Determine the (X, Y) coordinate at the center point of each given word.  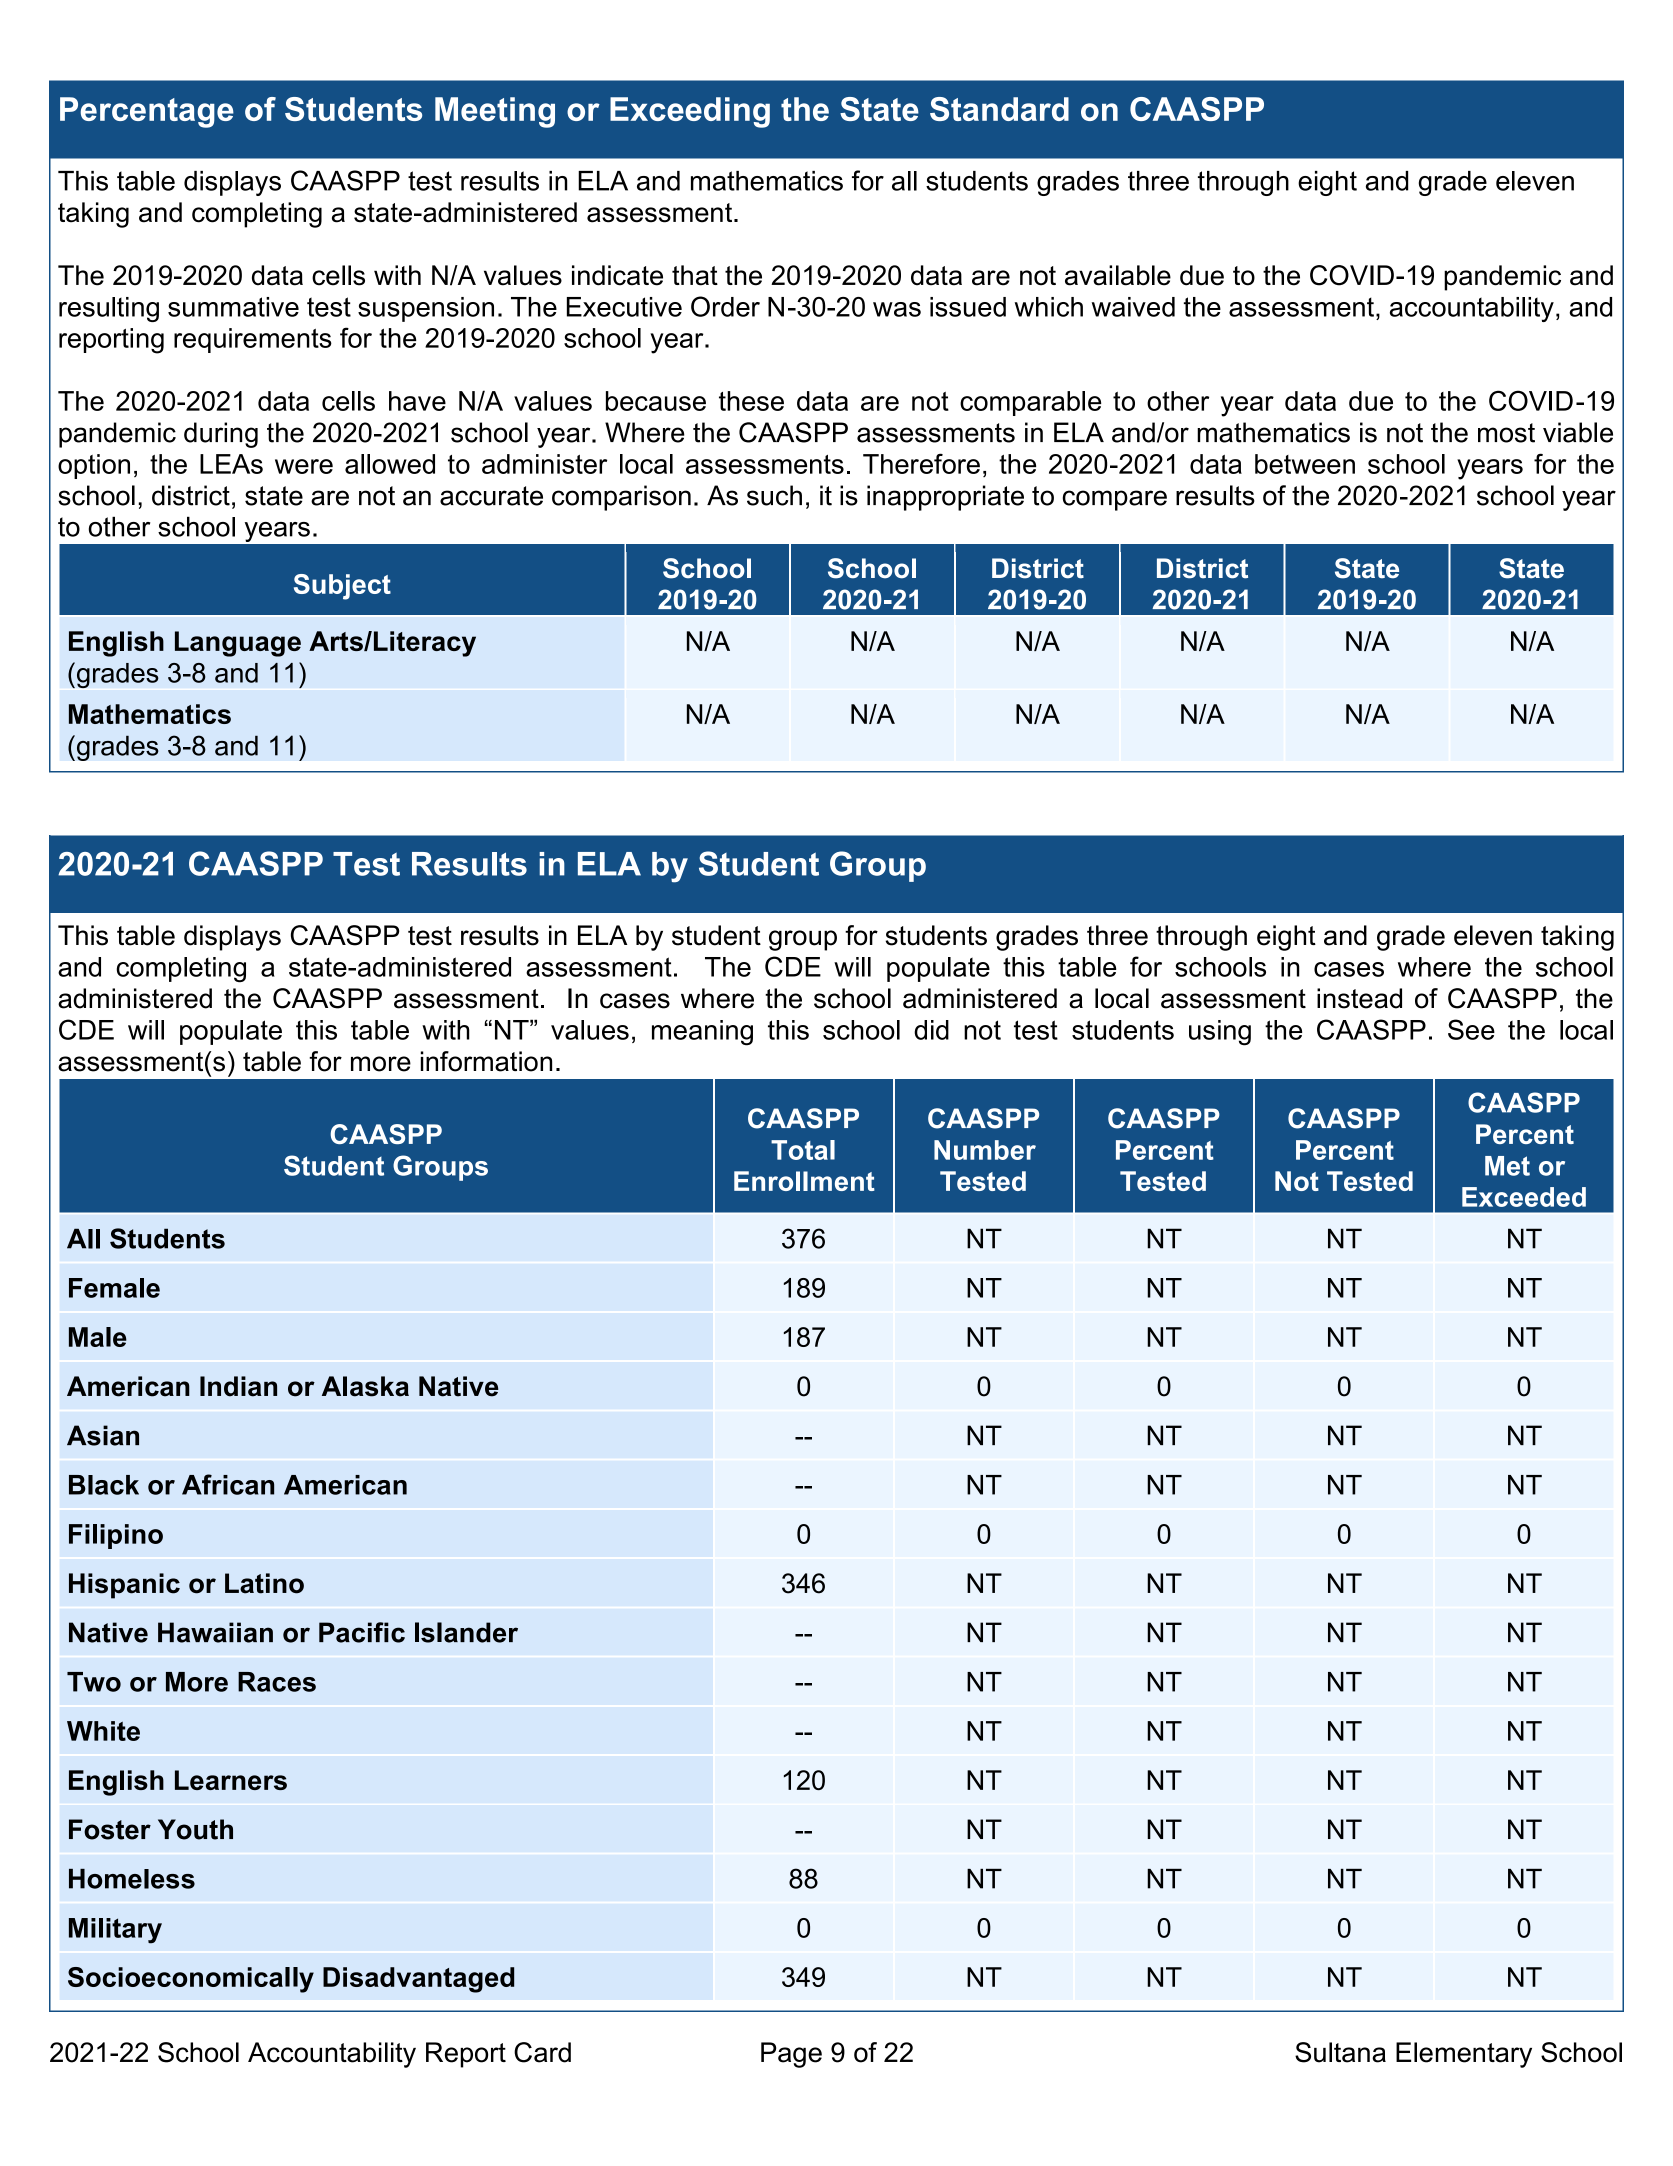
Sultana (1340, 2052)
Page (791, 2055)
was (897, 309)
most (1506, 433)
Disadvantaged (418, 1980)
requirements (253, 340)
